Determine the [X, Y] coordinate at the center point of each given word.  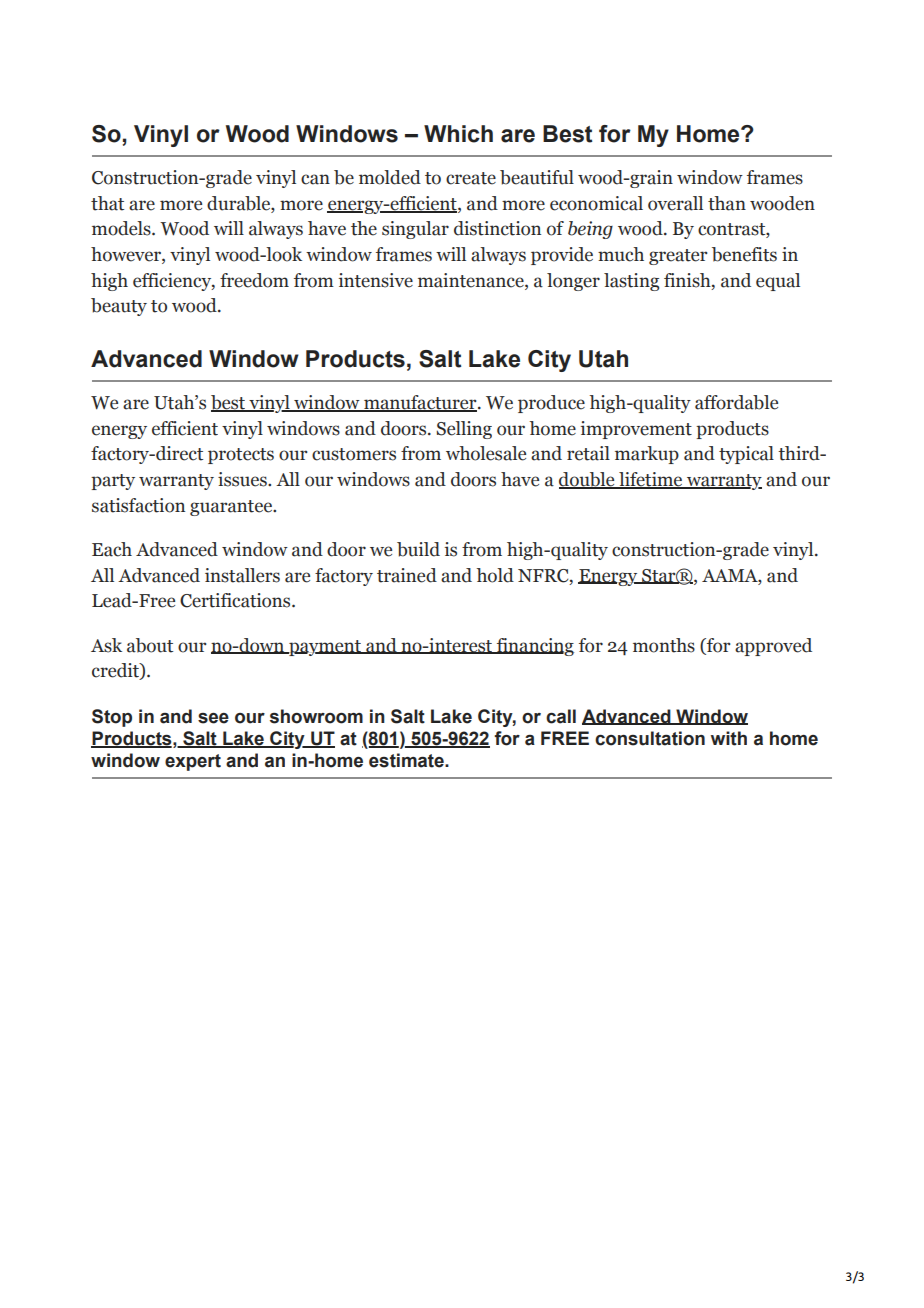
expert [193, 762]
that [107, 203]
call [561, 716]
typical [746, 455]
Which [458, 134]
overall [675, 203]
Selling [464, 430]
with [729, 738]
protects [241, 456]
